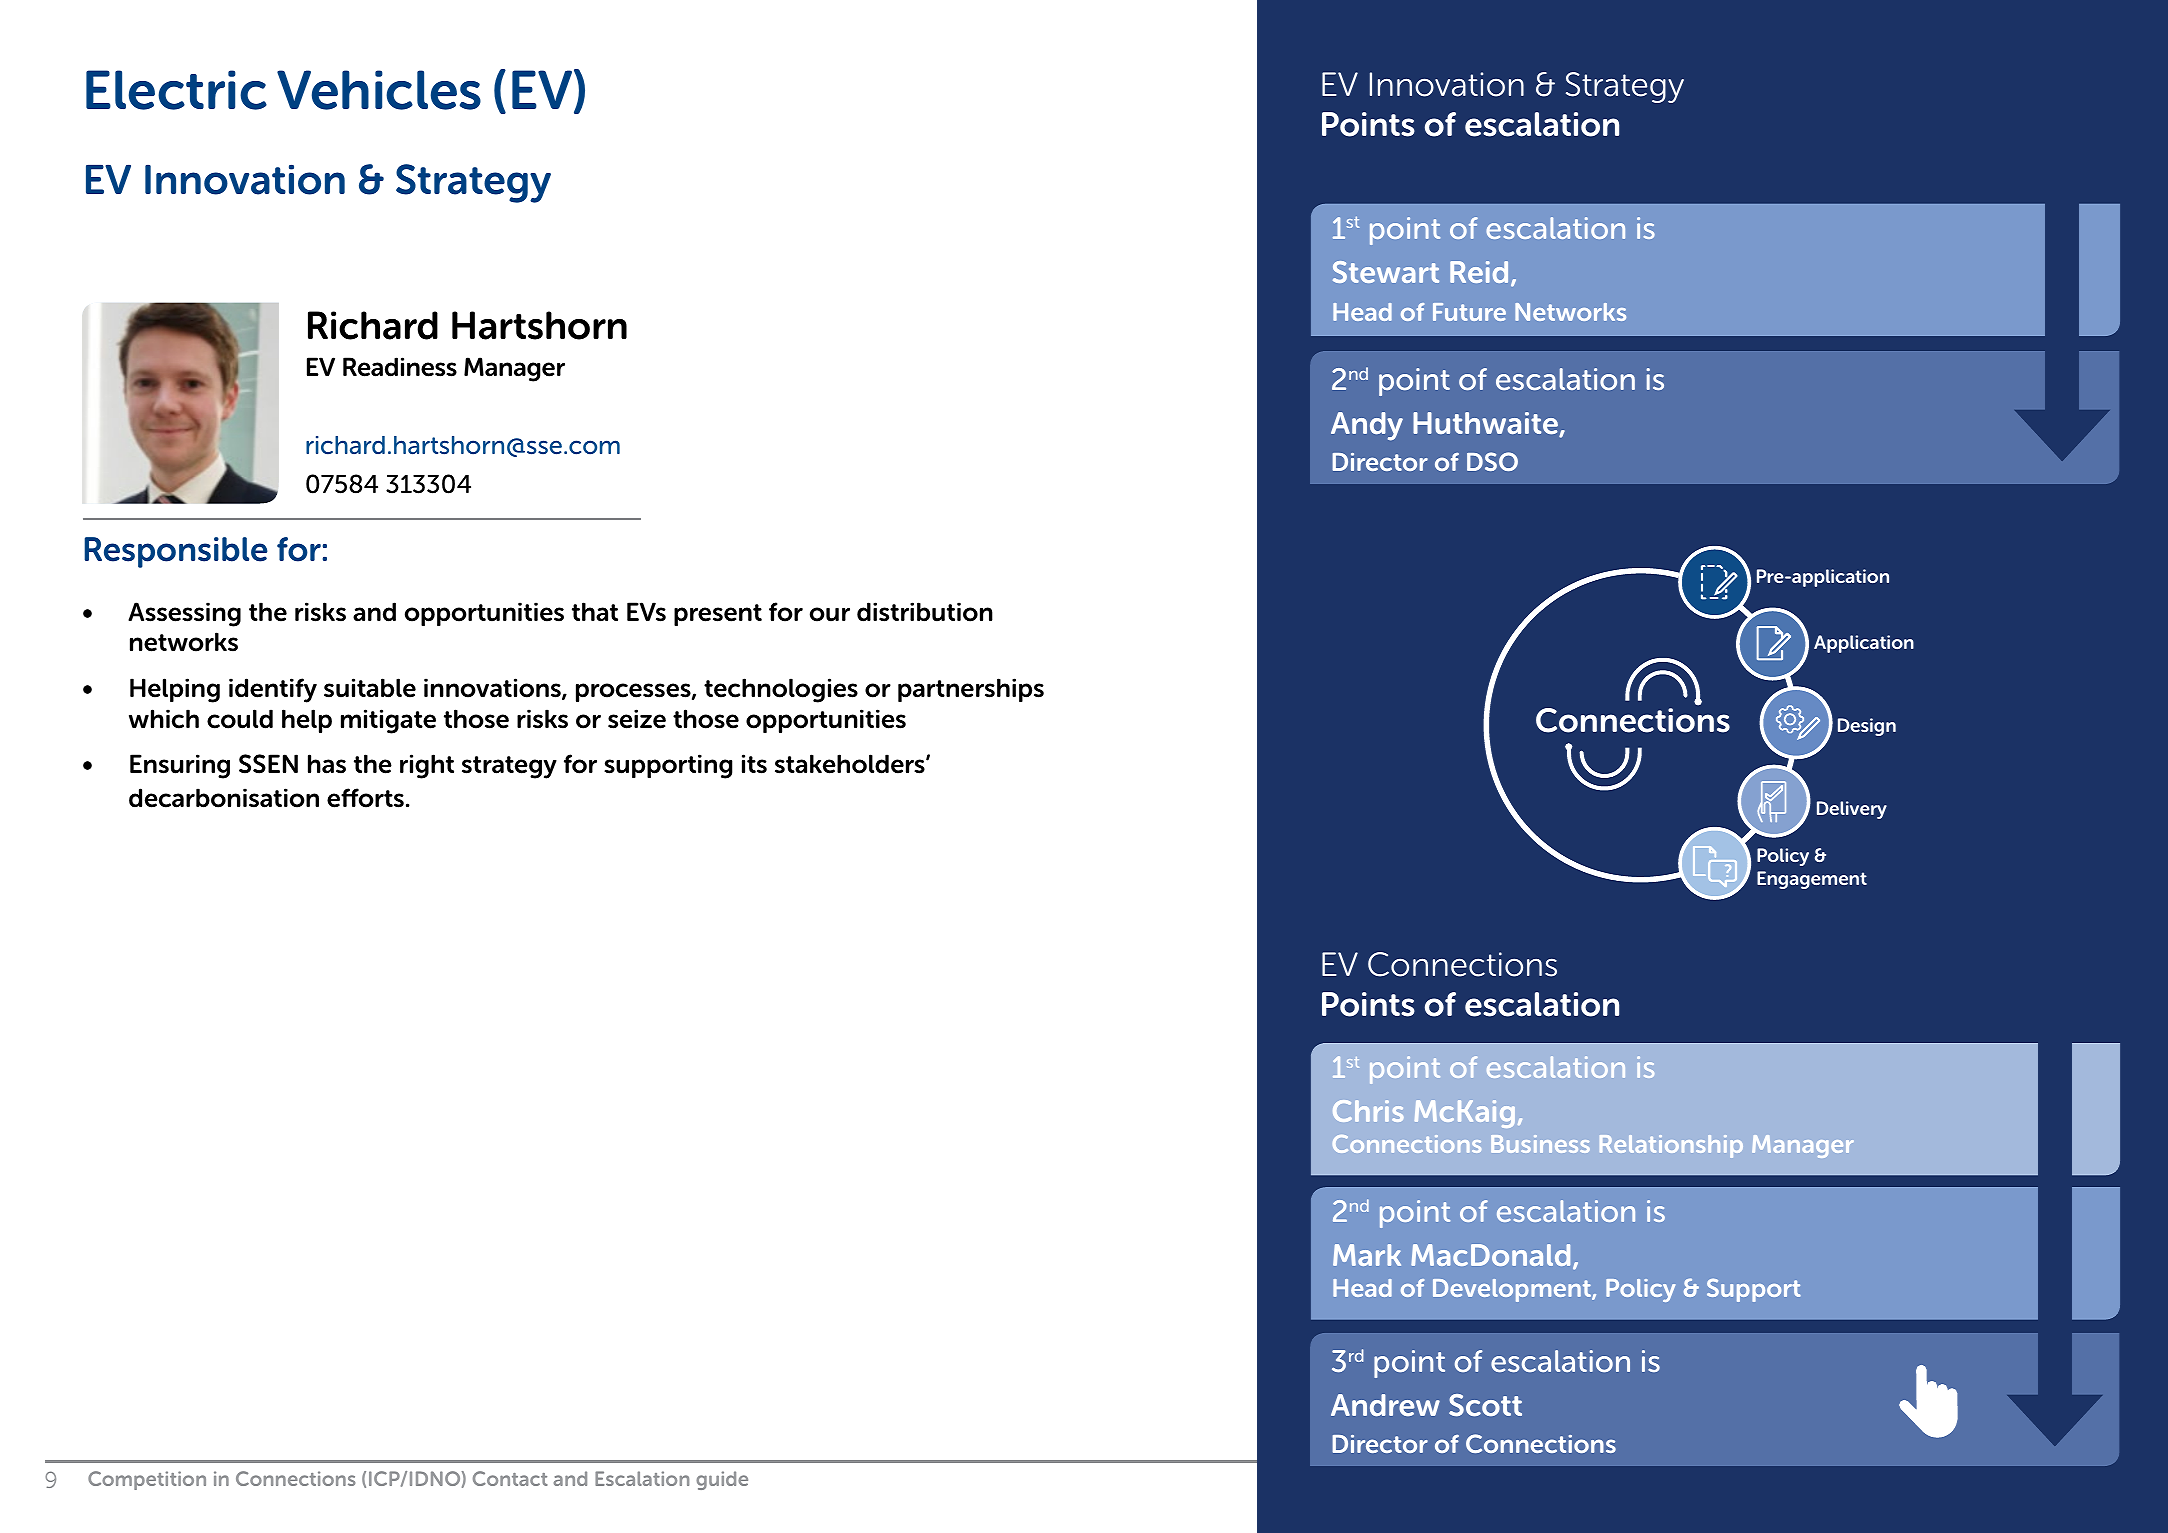  I want to click on stakeholders, so click(851, 764).
